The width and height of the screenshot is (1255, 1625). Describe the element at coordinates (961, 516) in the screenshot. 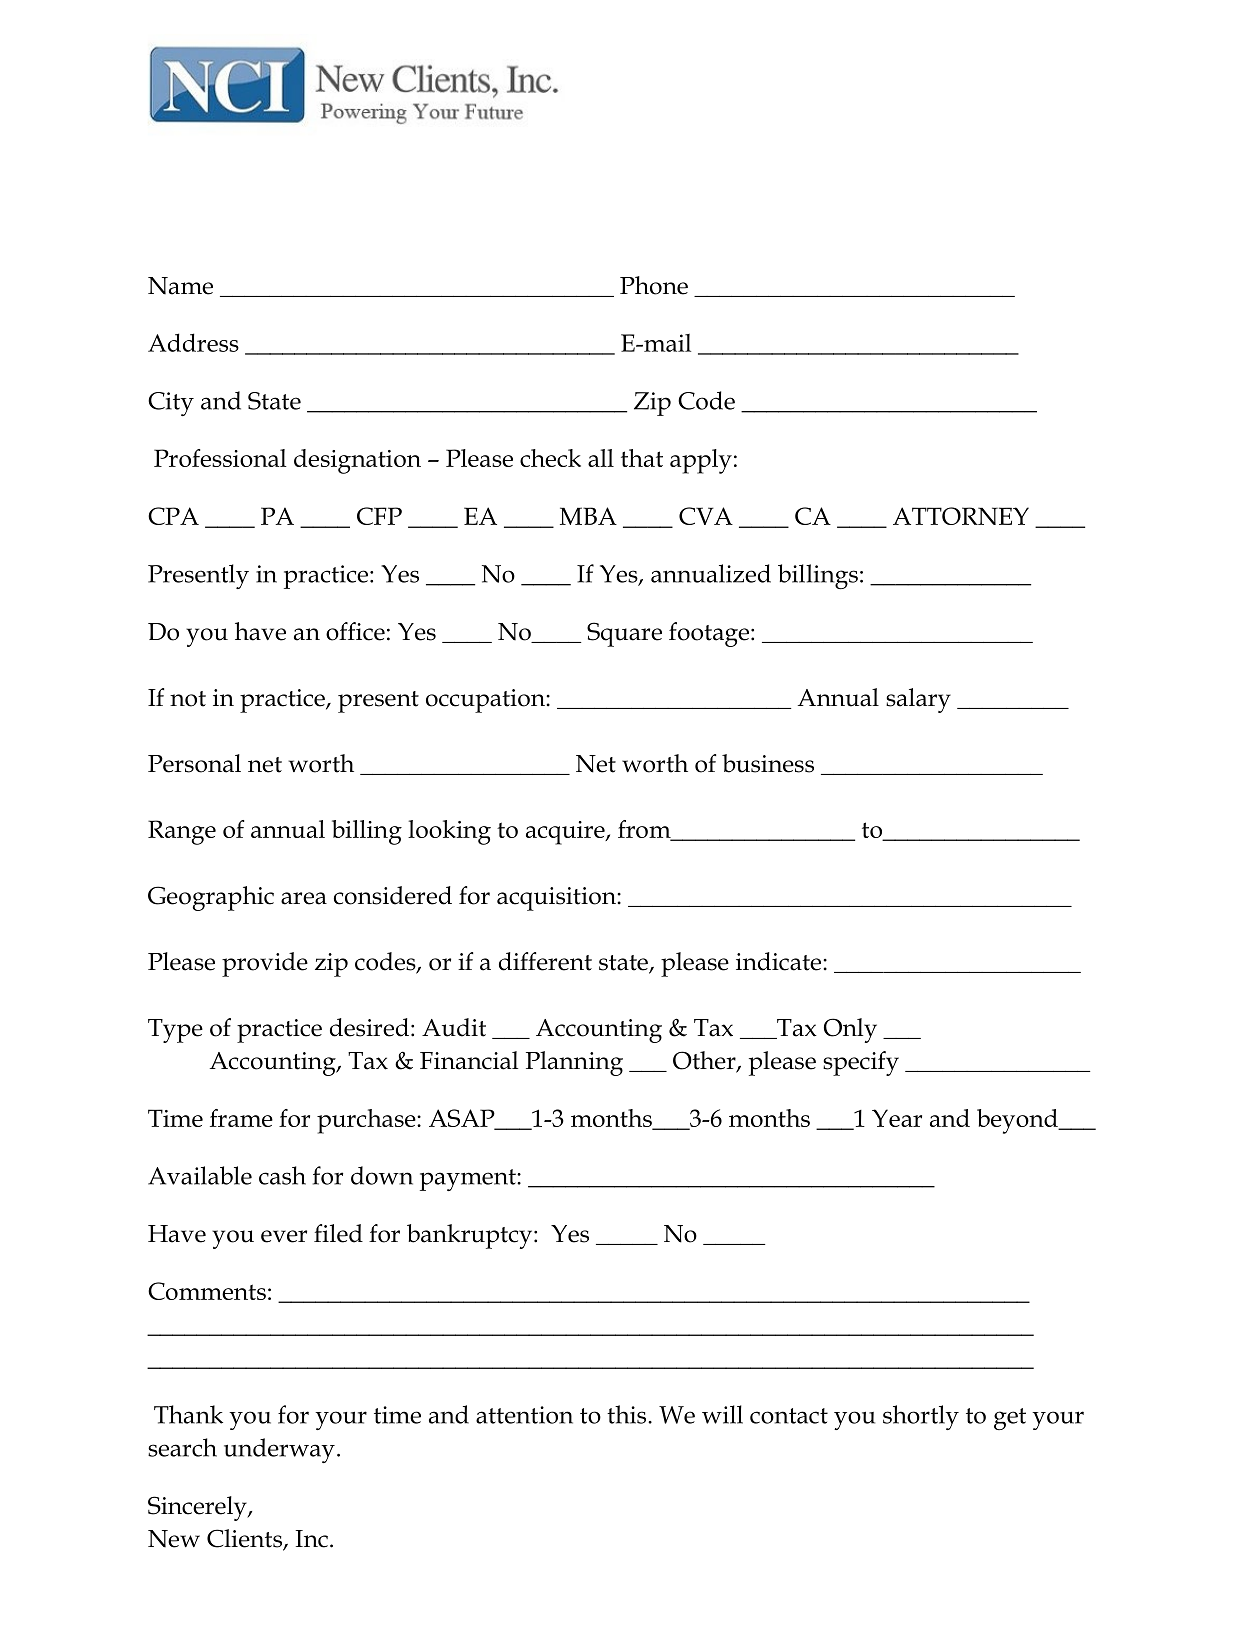

I see `ATTORNEY` at that location.
